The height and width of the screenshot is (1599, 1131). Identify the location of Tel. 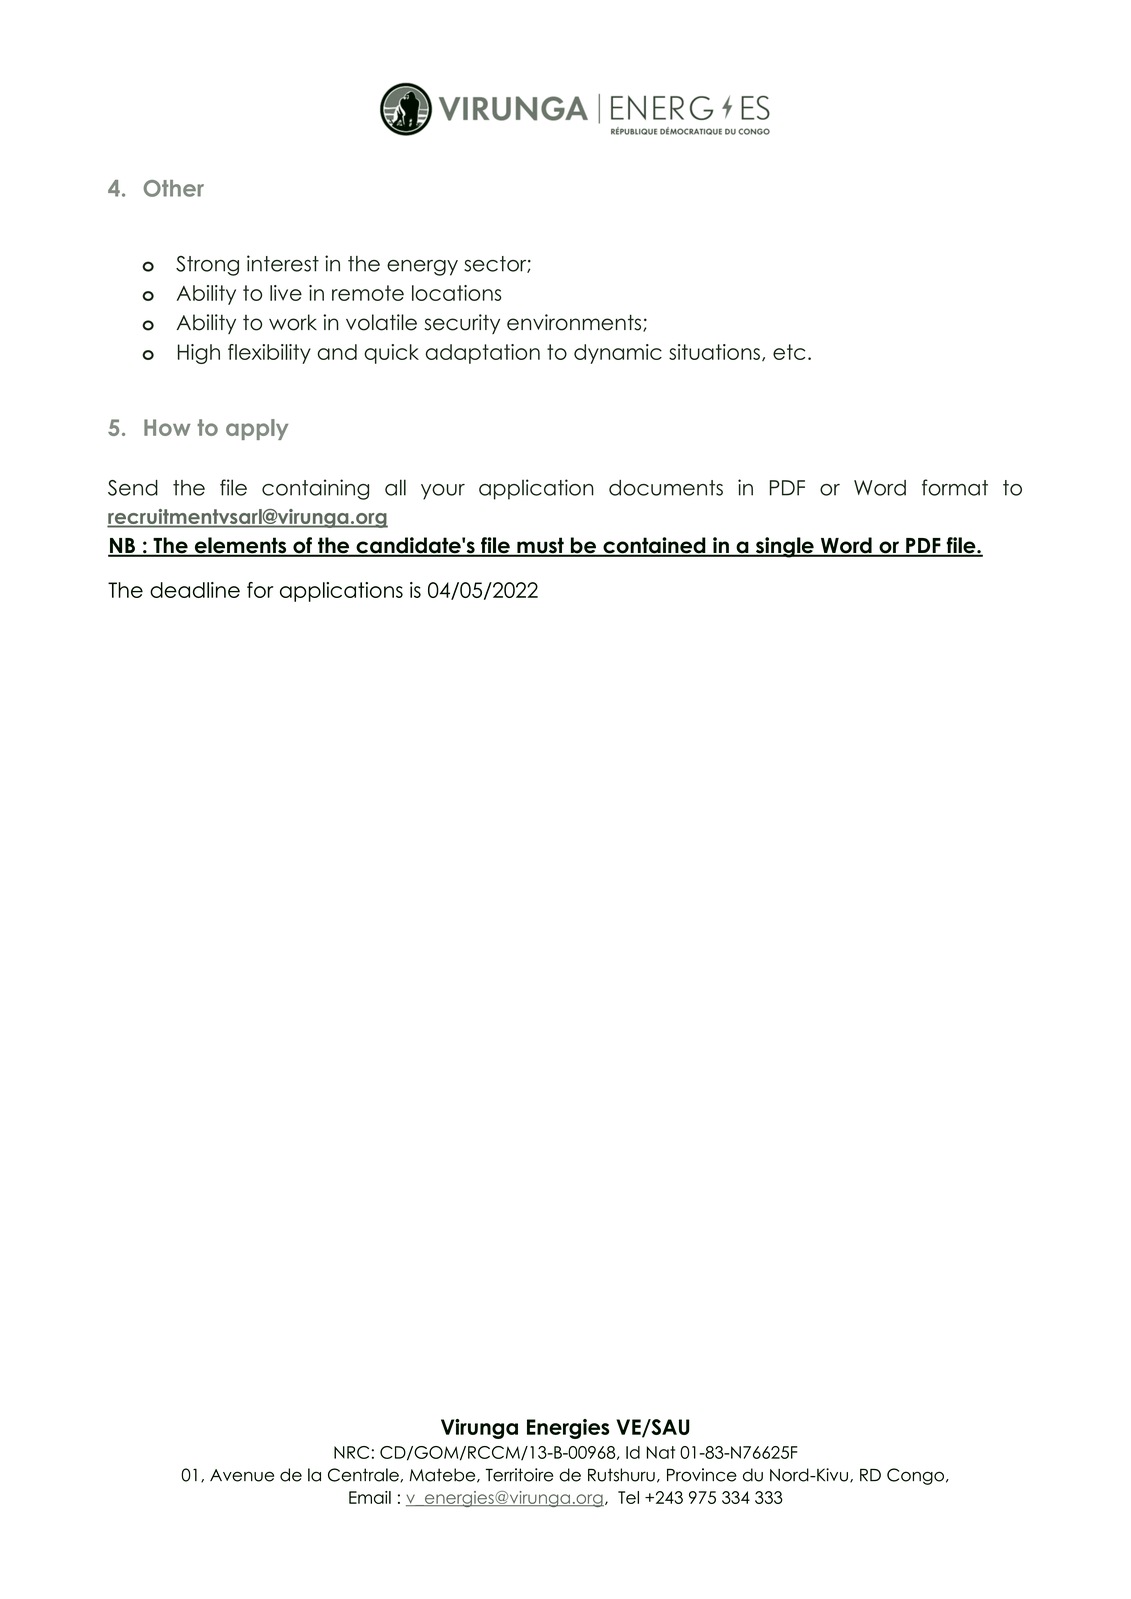
(628, 1497).
